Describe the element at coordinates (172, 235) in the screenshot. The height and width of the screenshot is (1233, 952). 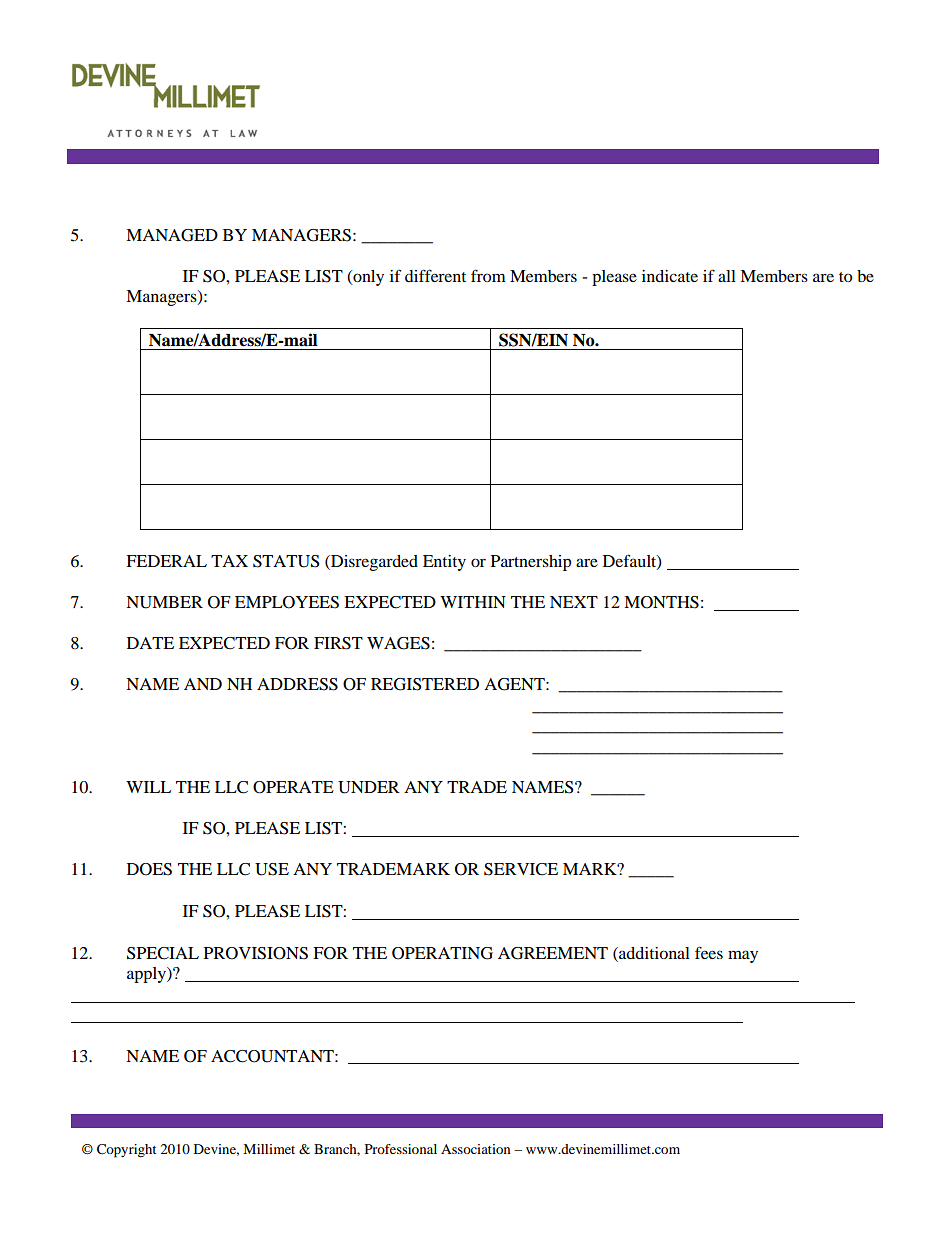
I see `MANAGED` at that location.
